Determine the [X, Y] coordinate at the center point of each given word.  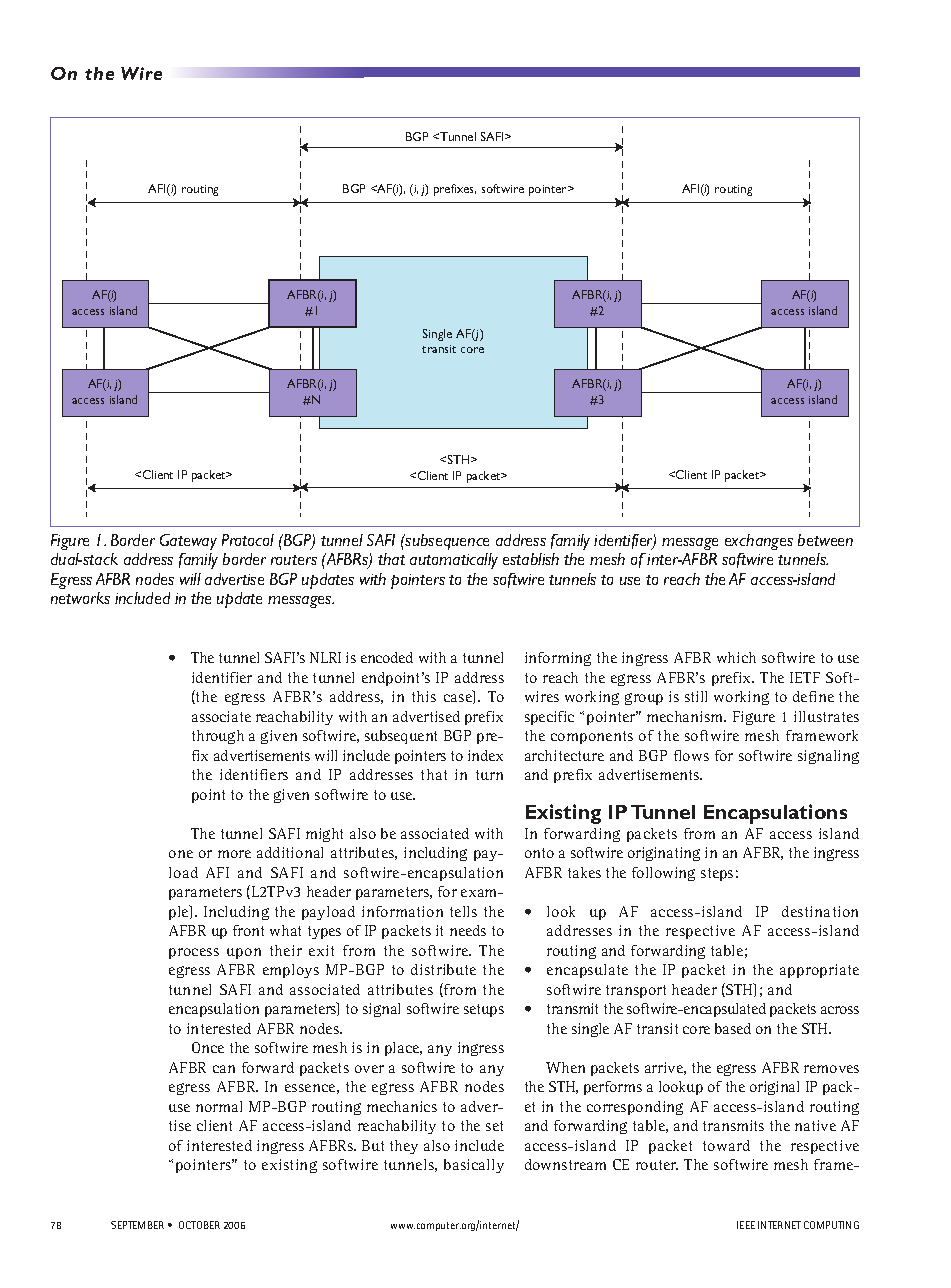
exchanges [759, 542]
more [234, 854]
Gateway [188, 542]
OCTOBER [199, 1225]
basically [474, 1166]
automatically [454, 561]
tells [463, 911]
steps [717, 874]
